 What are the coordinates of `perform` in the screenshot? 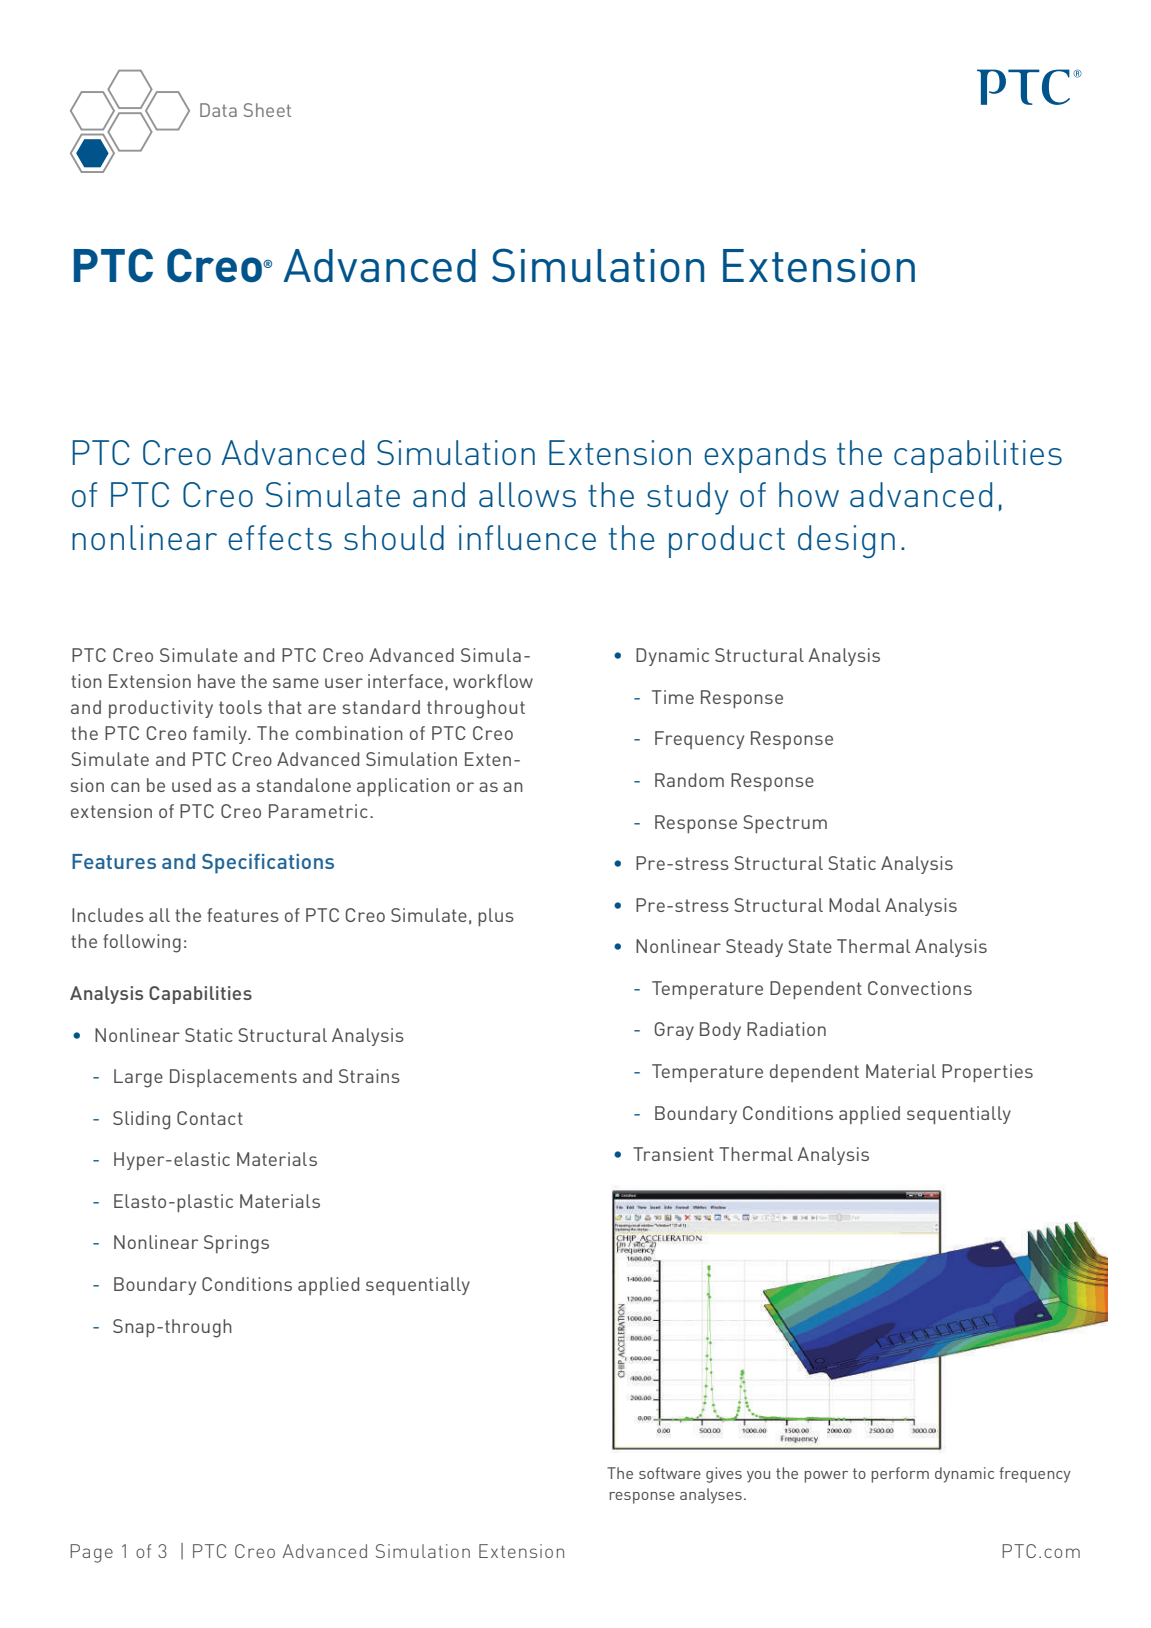 It's located at (900, 1475).
